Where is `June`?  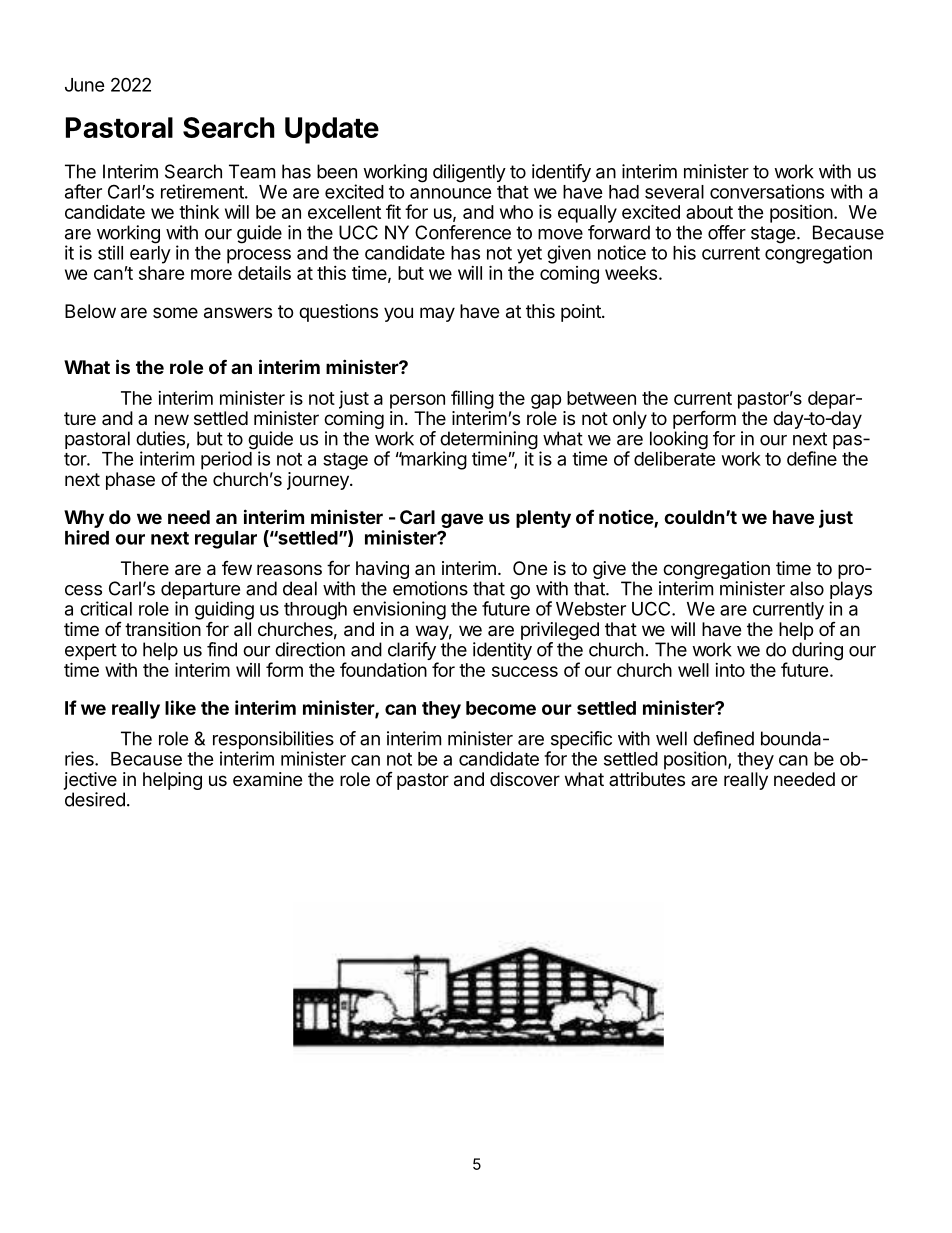
June is located at coordinates (85, 85).
